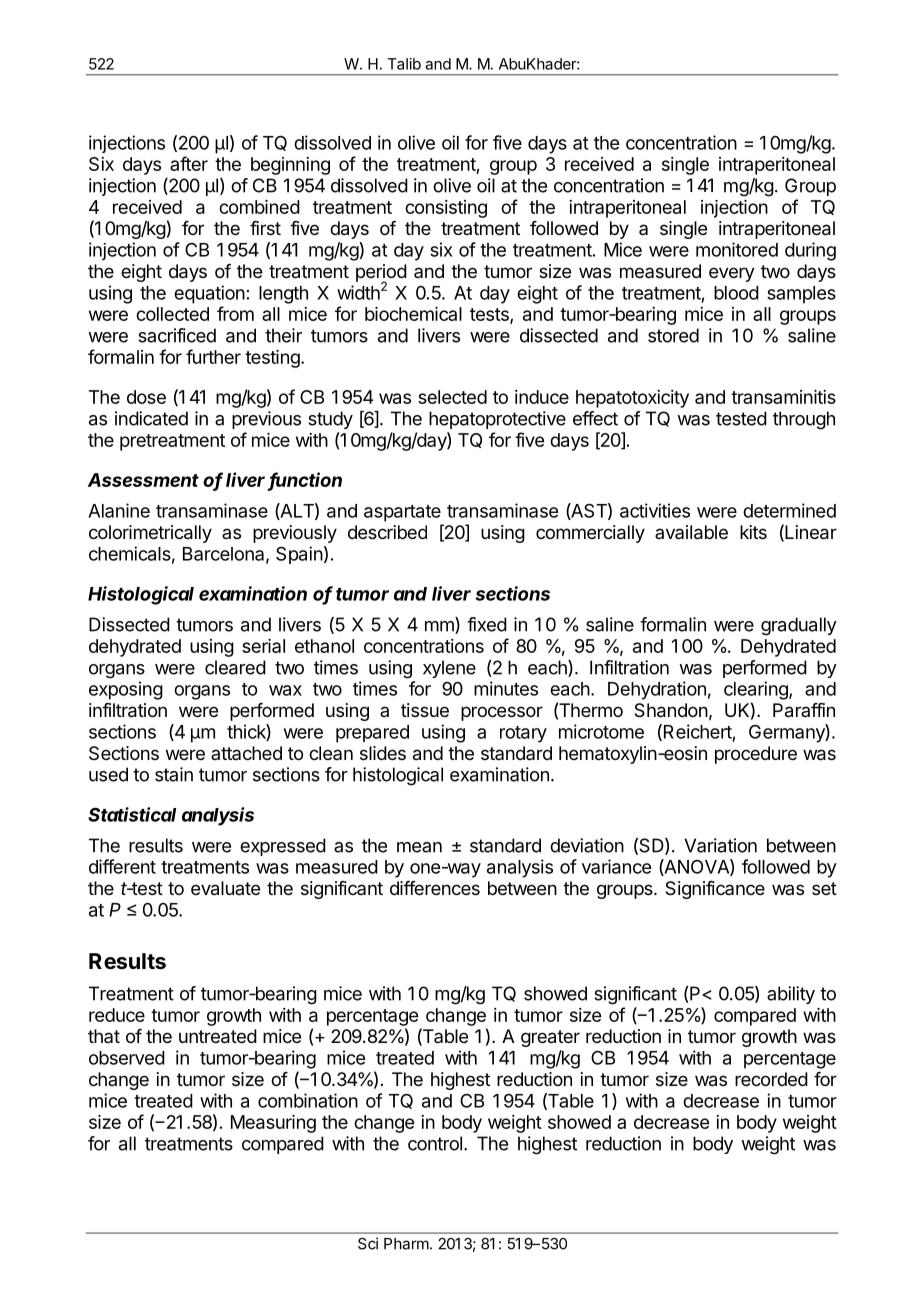 This screenshot has width=924, height=1308. What do you see at coordinates (189, 163) in the screenshot?
I see `after` at bounding box center [189, 163].
